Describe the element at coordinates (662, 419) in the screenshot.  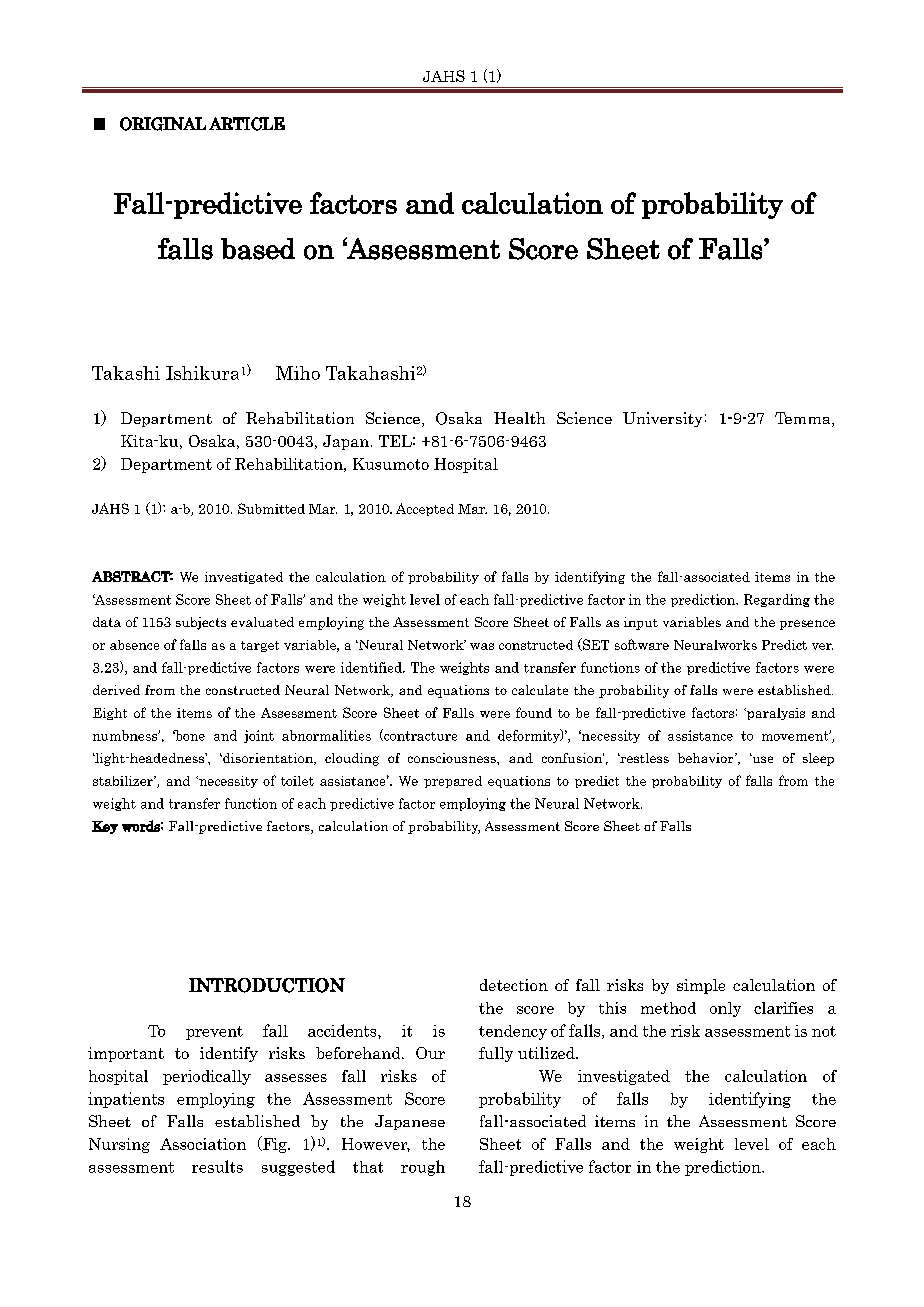
I see `University` at that location.
